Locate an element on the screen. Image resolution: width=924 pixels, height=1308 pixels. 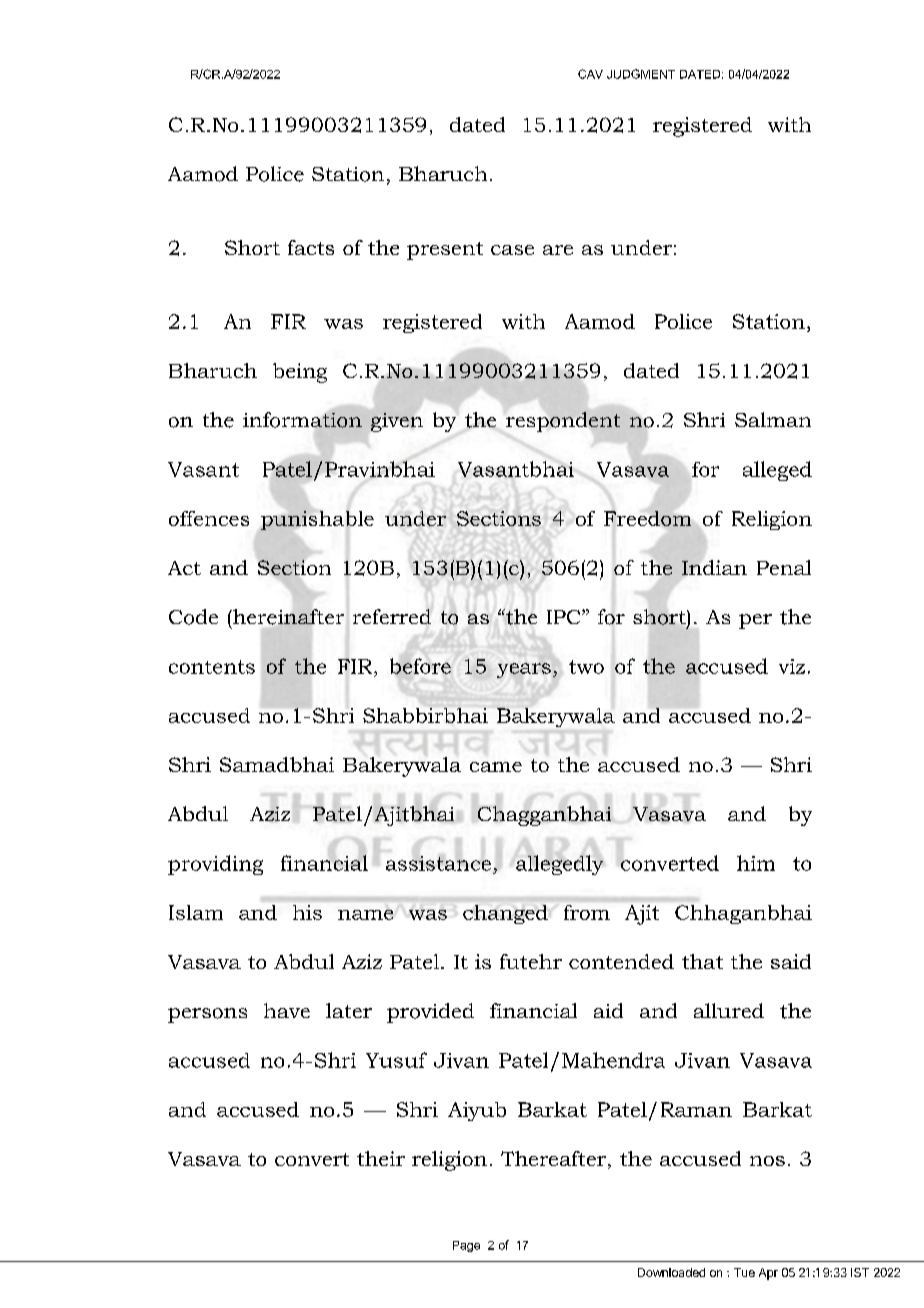
CAV is located at coordinates (590, 74).
